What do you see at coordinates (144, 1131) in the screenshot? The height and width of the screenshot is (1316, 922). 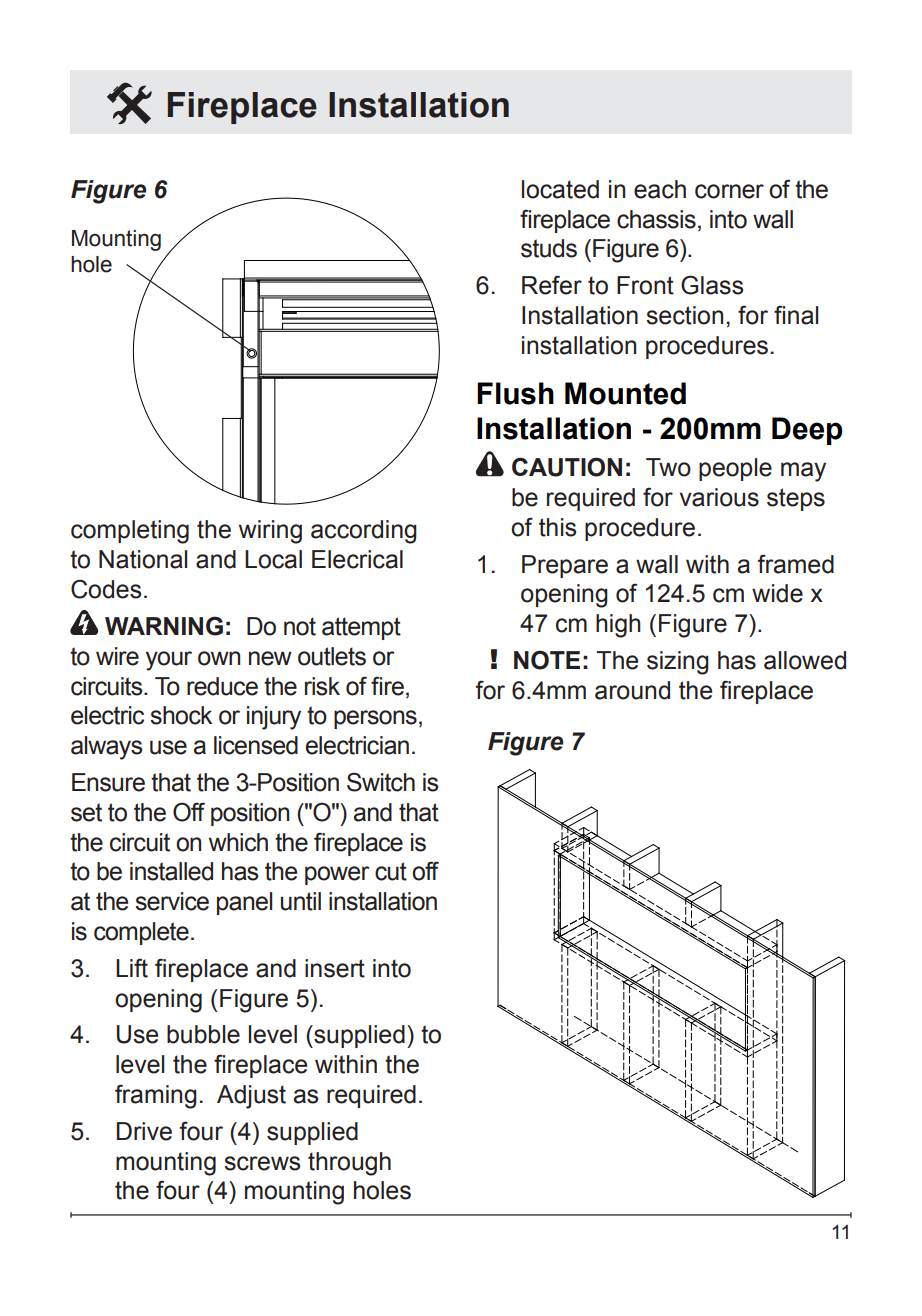 I see `Drive` at bounding box center [144, 1131].
